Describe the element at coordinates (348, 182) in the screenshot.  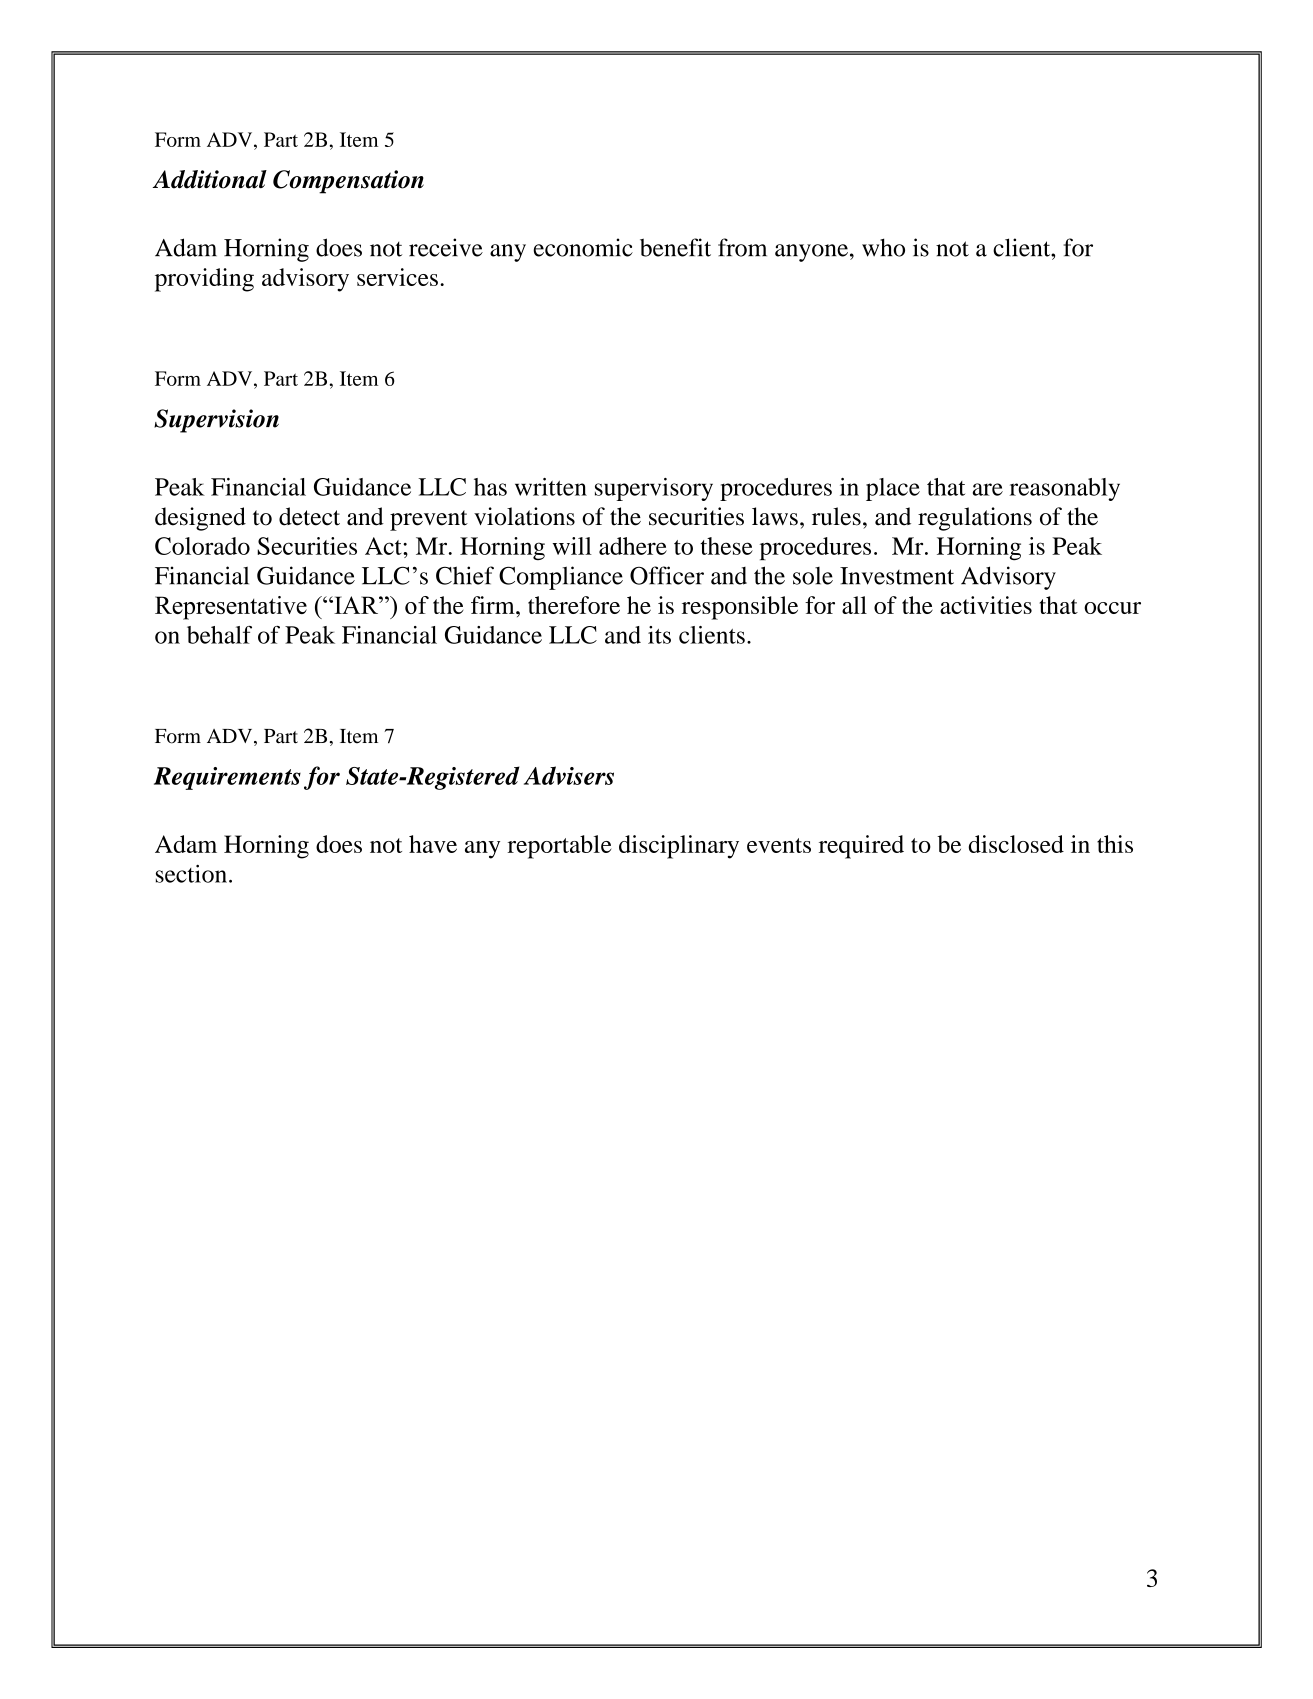
I see `Compensation` at that location.
